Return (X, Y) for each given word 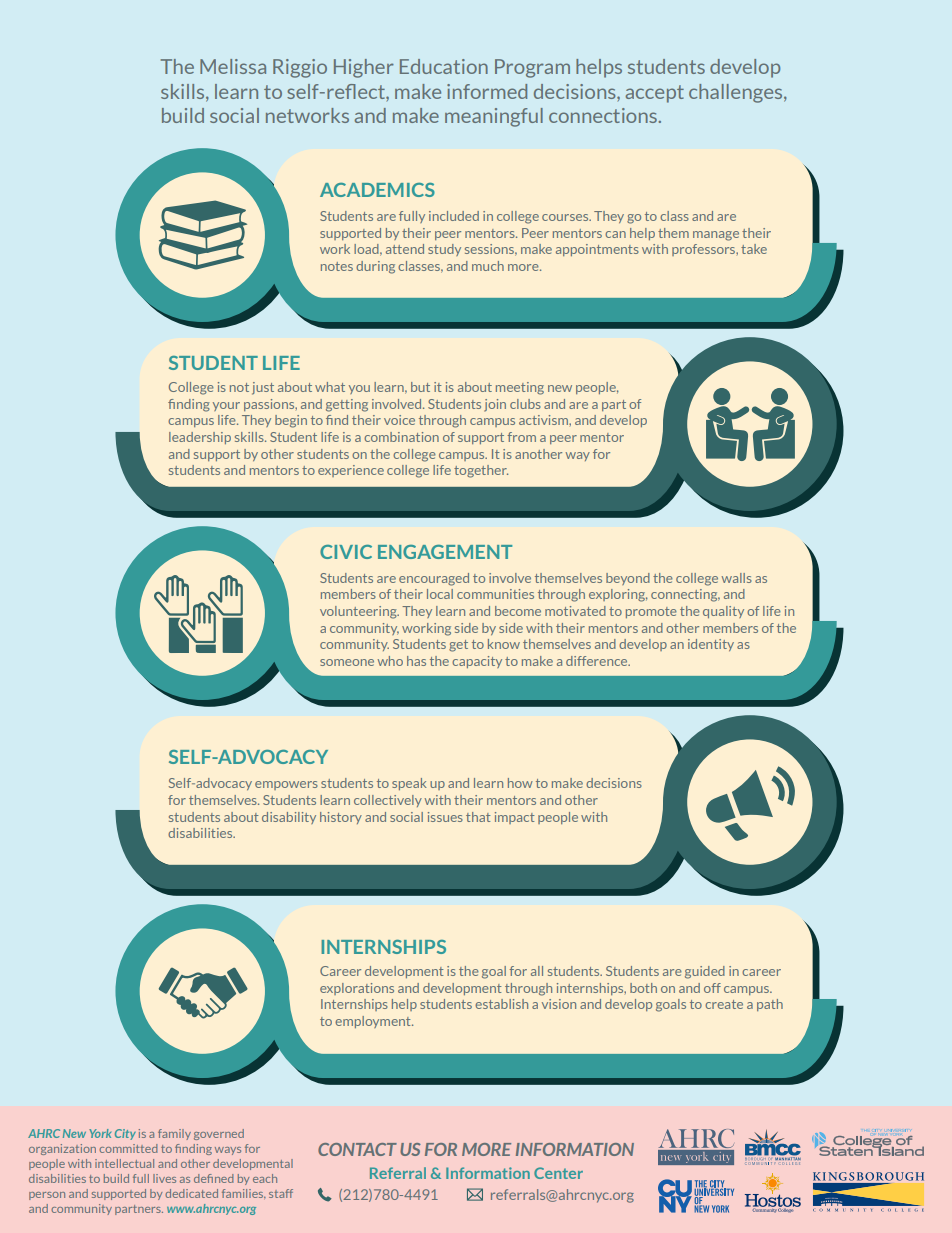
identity (711, 645)
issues (445, 817)
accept (654, 94)
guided (705, 972)
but (420, 387)
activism (544, 420)
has (416, 661)
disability (289, 818)
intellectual (124, 1163)
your (226, 406)
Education (444, 66)
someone (347, 662)
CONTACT (357, 1149)
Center (558, 1173)
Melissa (233, 66)
